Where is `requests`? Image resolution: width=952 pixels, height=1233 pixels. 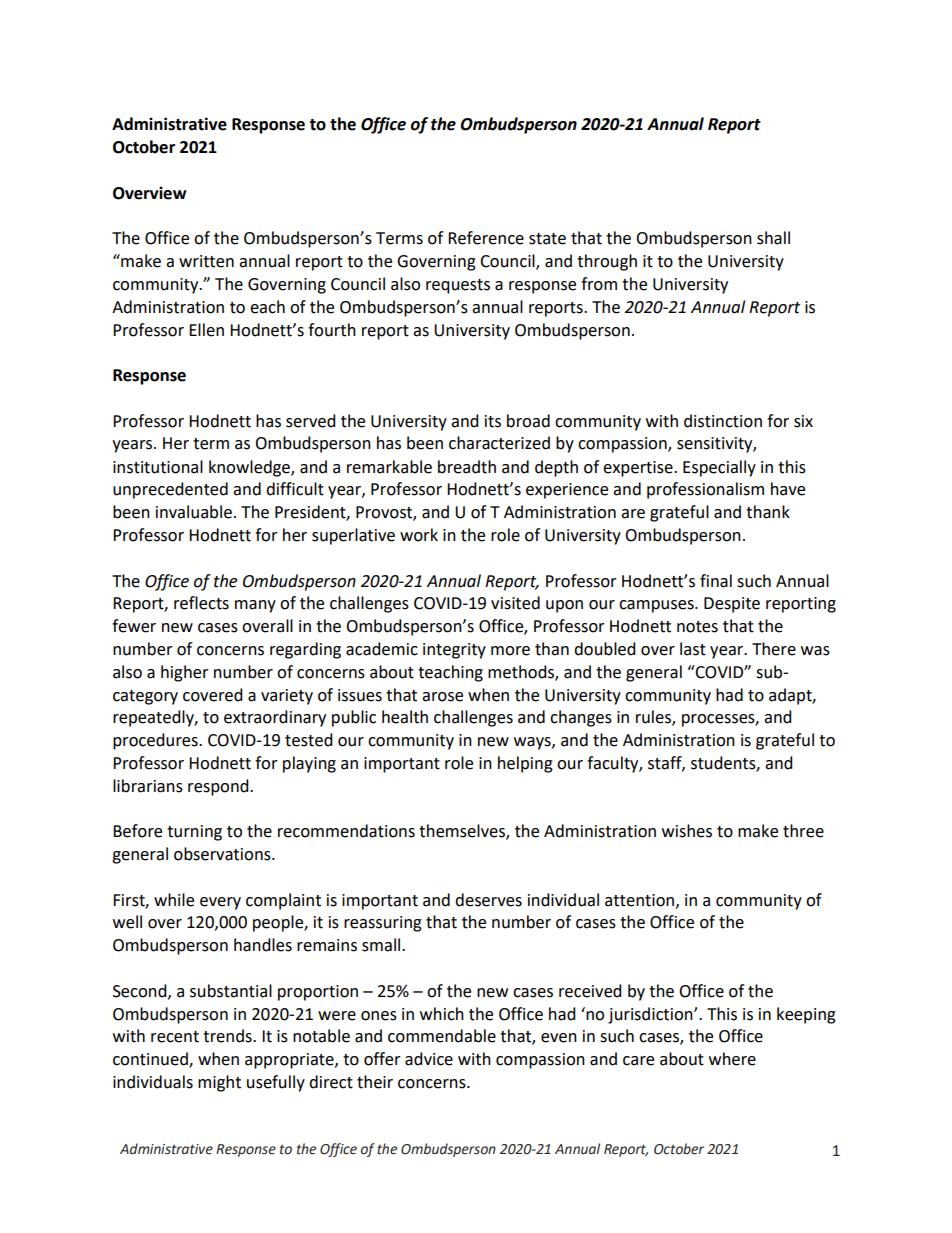 requests is located at coordinates (458, 286).
